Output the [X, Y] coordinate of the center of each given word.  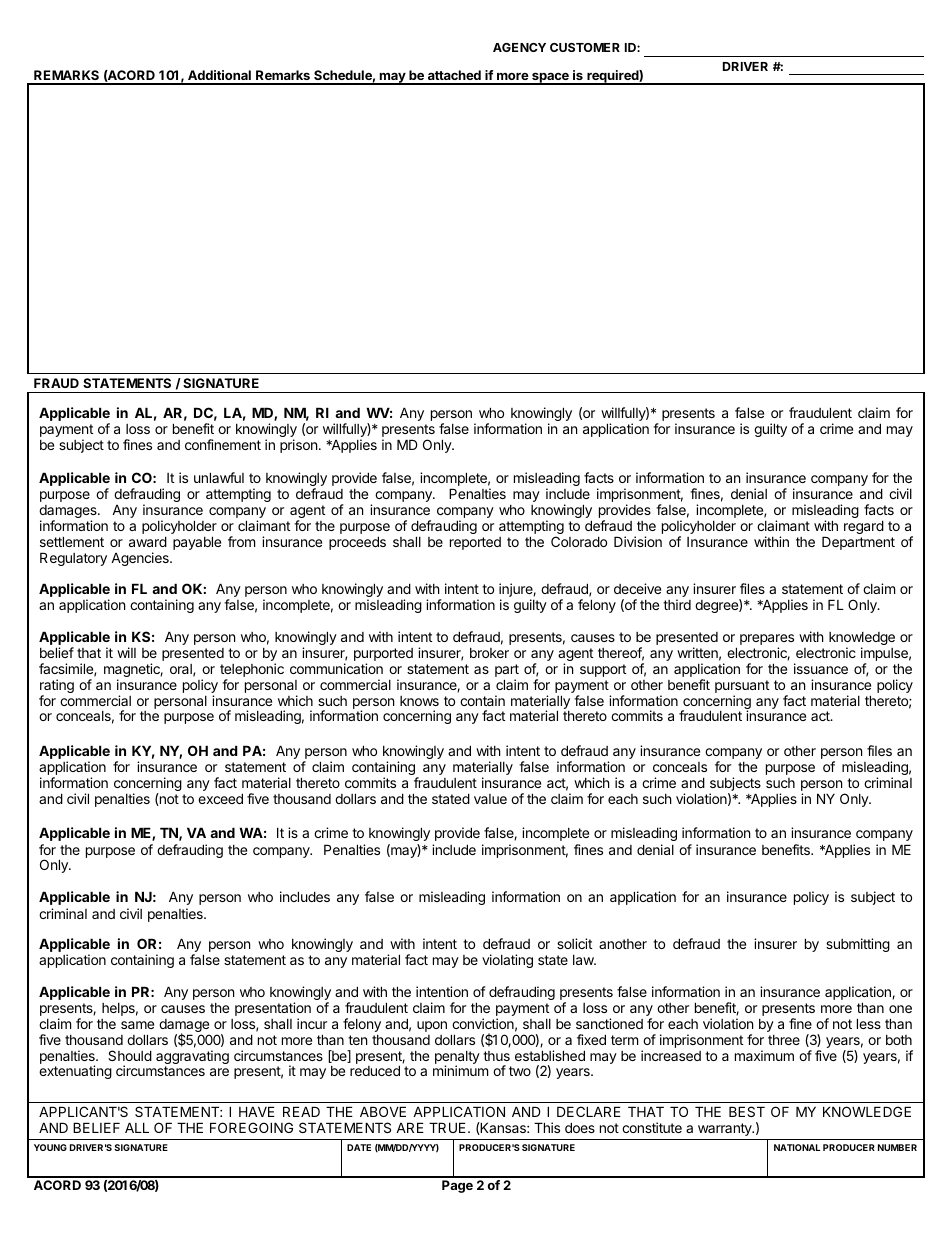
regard [864, 527]
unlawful [219, 477]
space [549, 78]
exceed [220, 798]
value [490, 799]
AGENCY [519, 47]
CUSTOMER [585, 47]
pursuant [742, 688]
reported [475, 543]
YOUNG [50, 1147]
